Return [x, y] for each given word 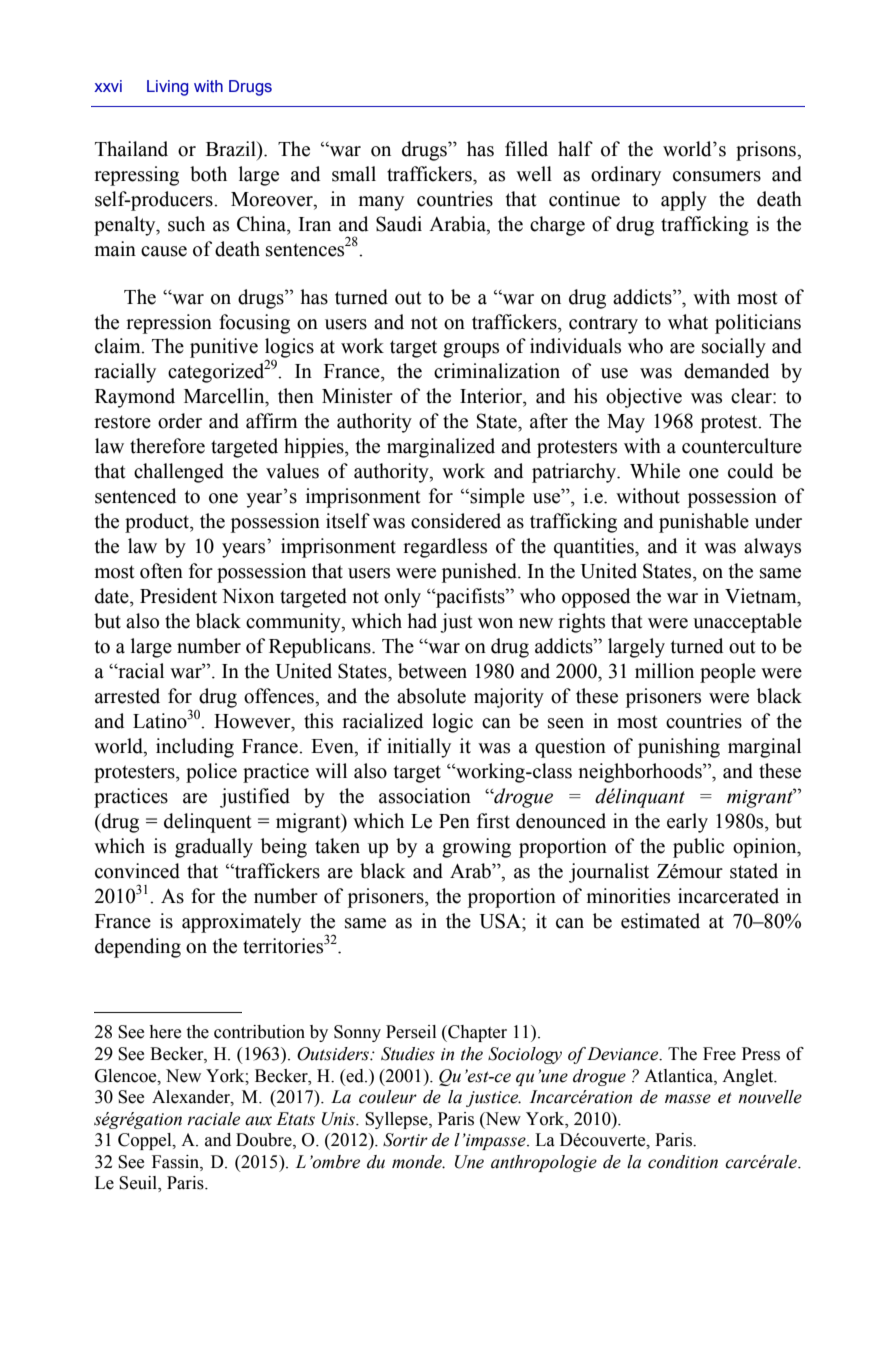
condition [683, 1162]
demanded [726, 371]
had [422, 621]
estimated [660, 921]
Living [167, 88]
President [178, 596]
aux [258, 1121]
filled [526, 149]
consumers [717, 176]
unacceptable [747, 623]
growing [476, 848]
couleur [388, 1097]
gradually [214, 848]
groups [471, 350]
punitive [224, 348]
